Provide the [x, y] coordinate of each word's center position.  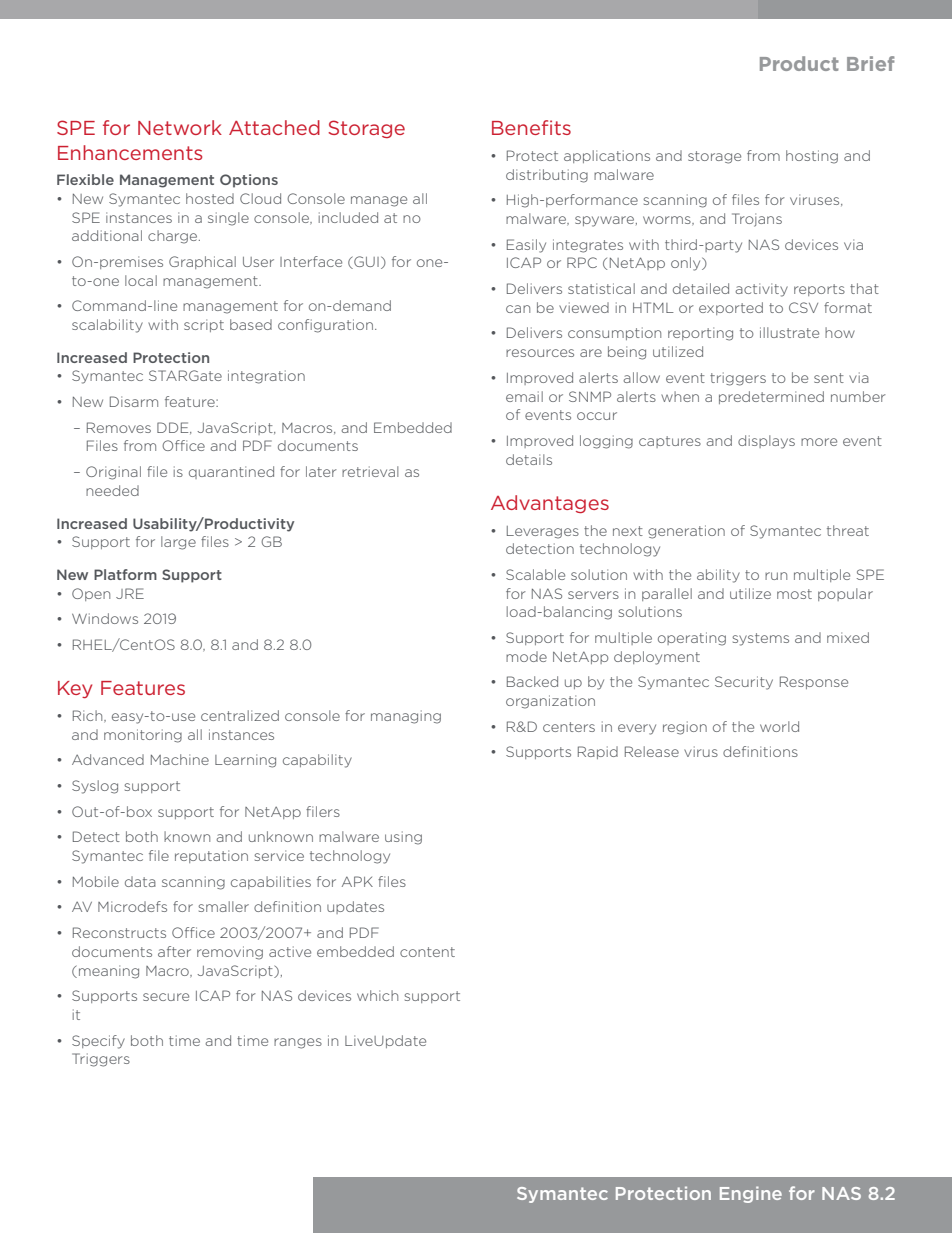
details [529, 459]
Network [180, 127]
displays [766, 442]
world [779, 726]
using [403, 838]
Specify [98, 1042]
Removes [119, 427]
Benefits [531, 127]
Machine [180, 759]
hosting [812, 157]
